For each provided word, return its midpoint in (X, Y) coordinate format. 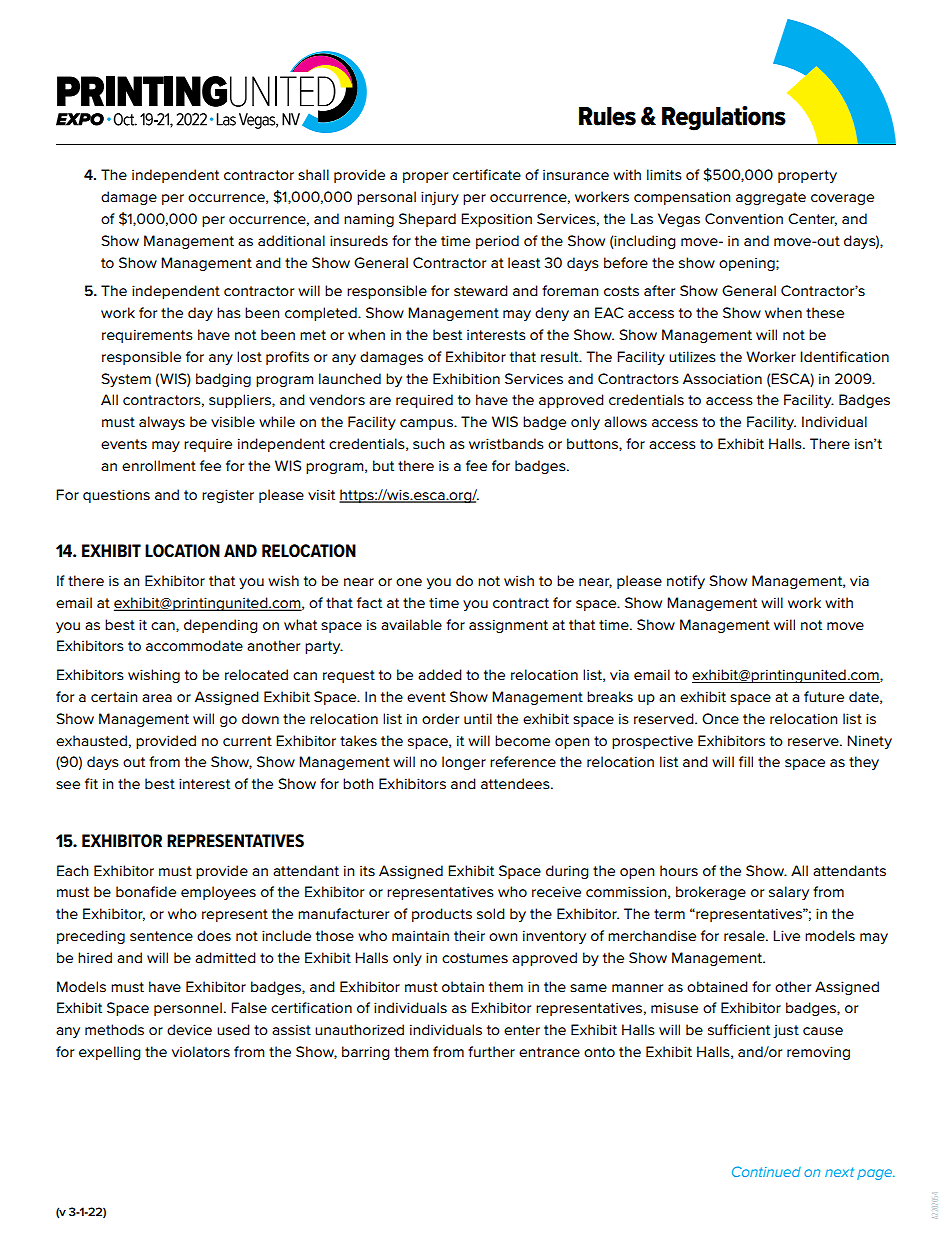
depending (221, 626)
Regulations (724, 118)
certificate (487, 174)
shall (313, 174)
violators (201, 1051)
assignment (508, 626)
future (824, 696)
